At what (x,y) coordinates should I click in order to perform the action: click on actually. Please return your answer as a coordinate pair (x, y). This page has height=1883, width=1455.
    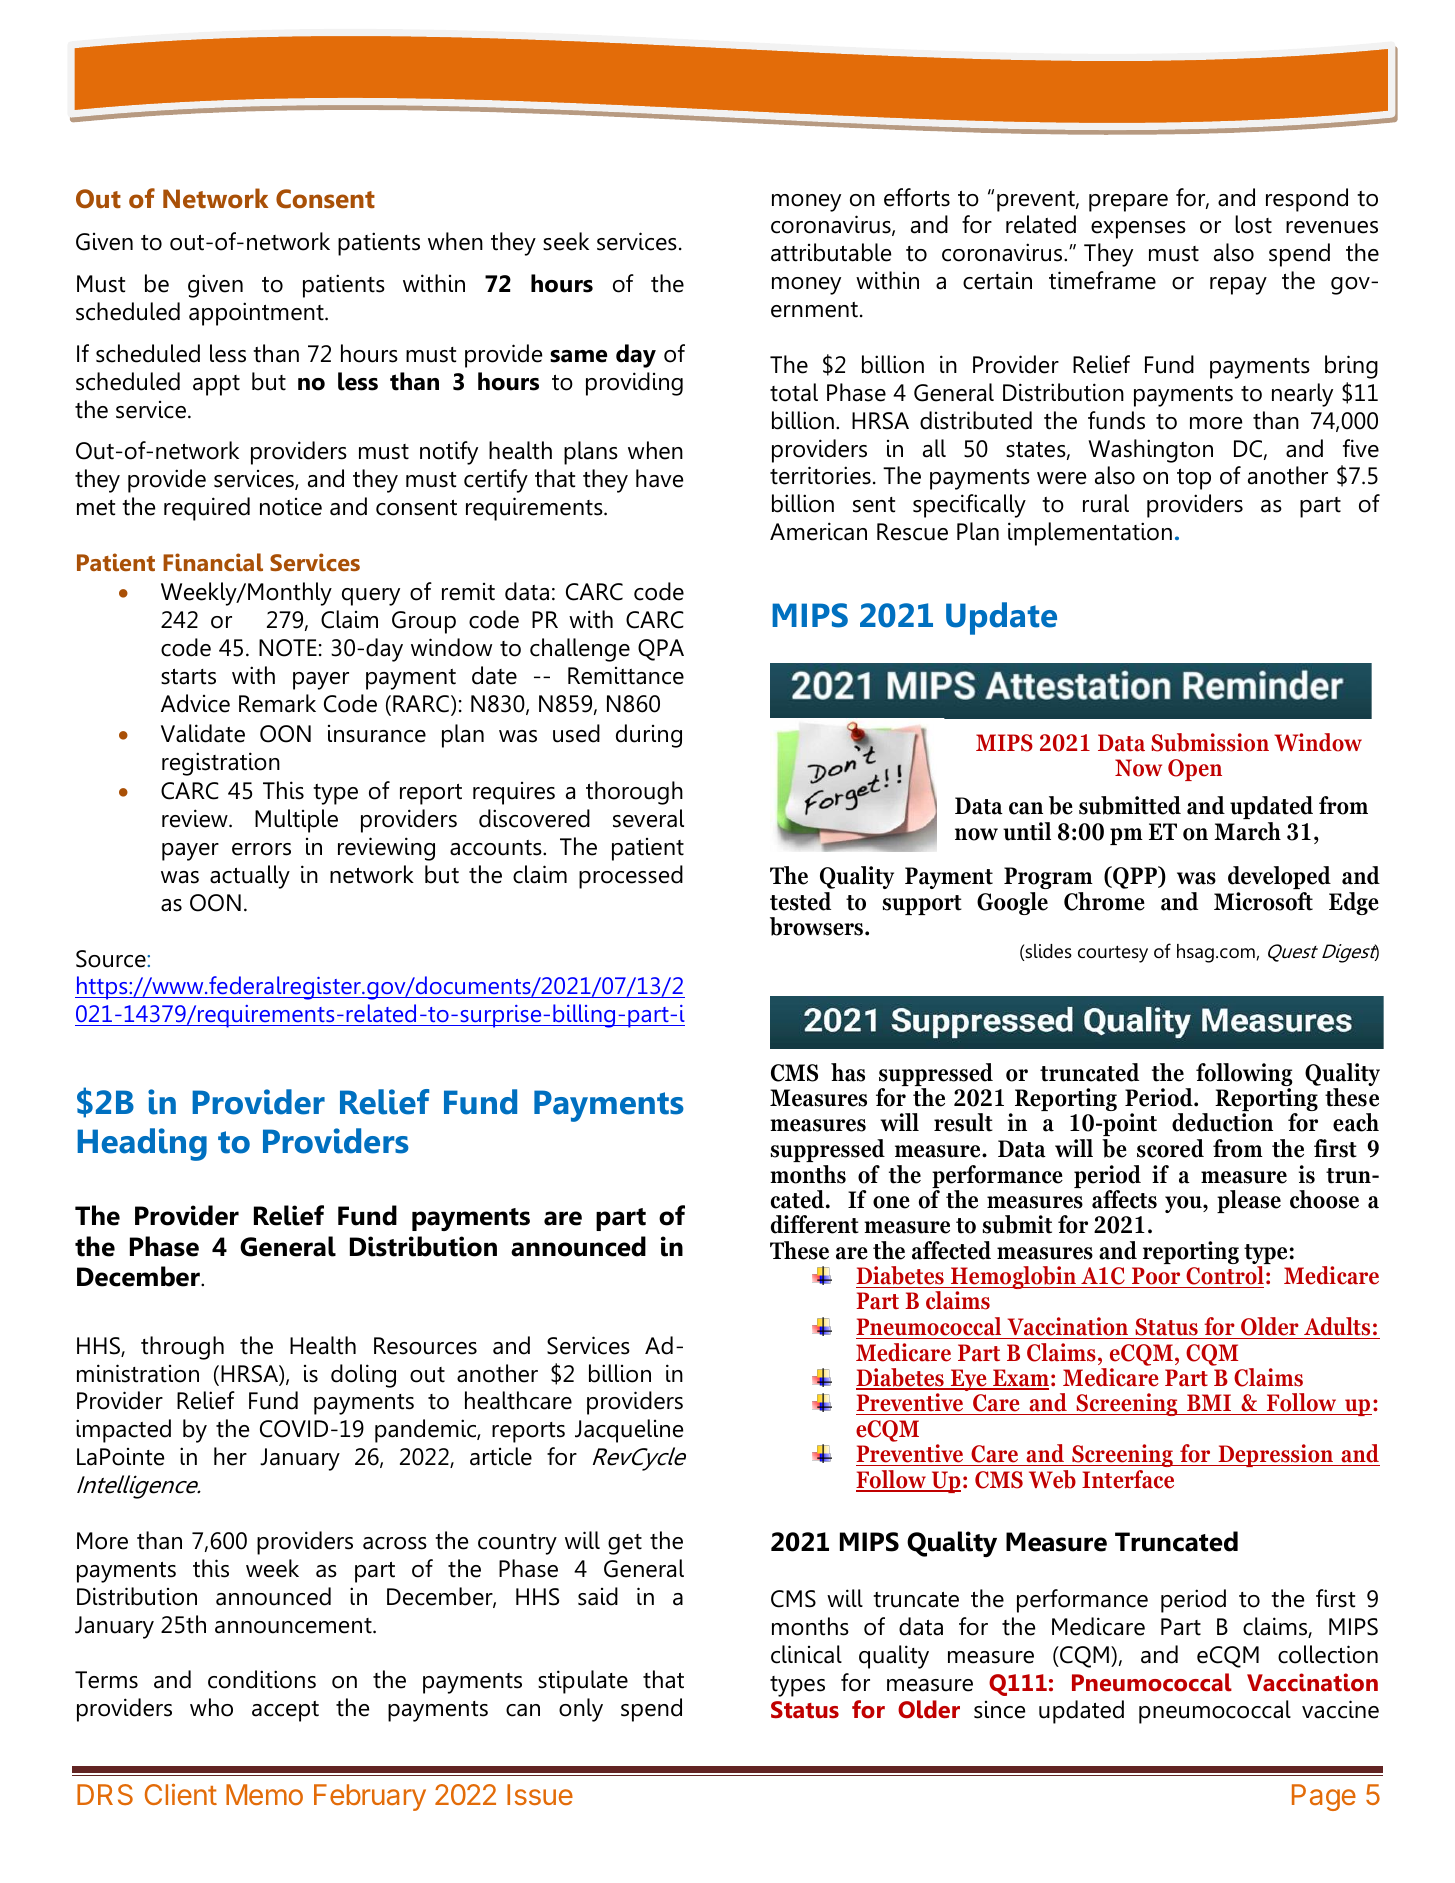
    Looking at the image, I should click on (250, 877).
